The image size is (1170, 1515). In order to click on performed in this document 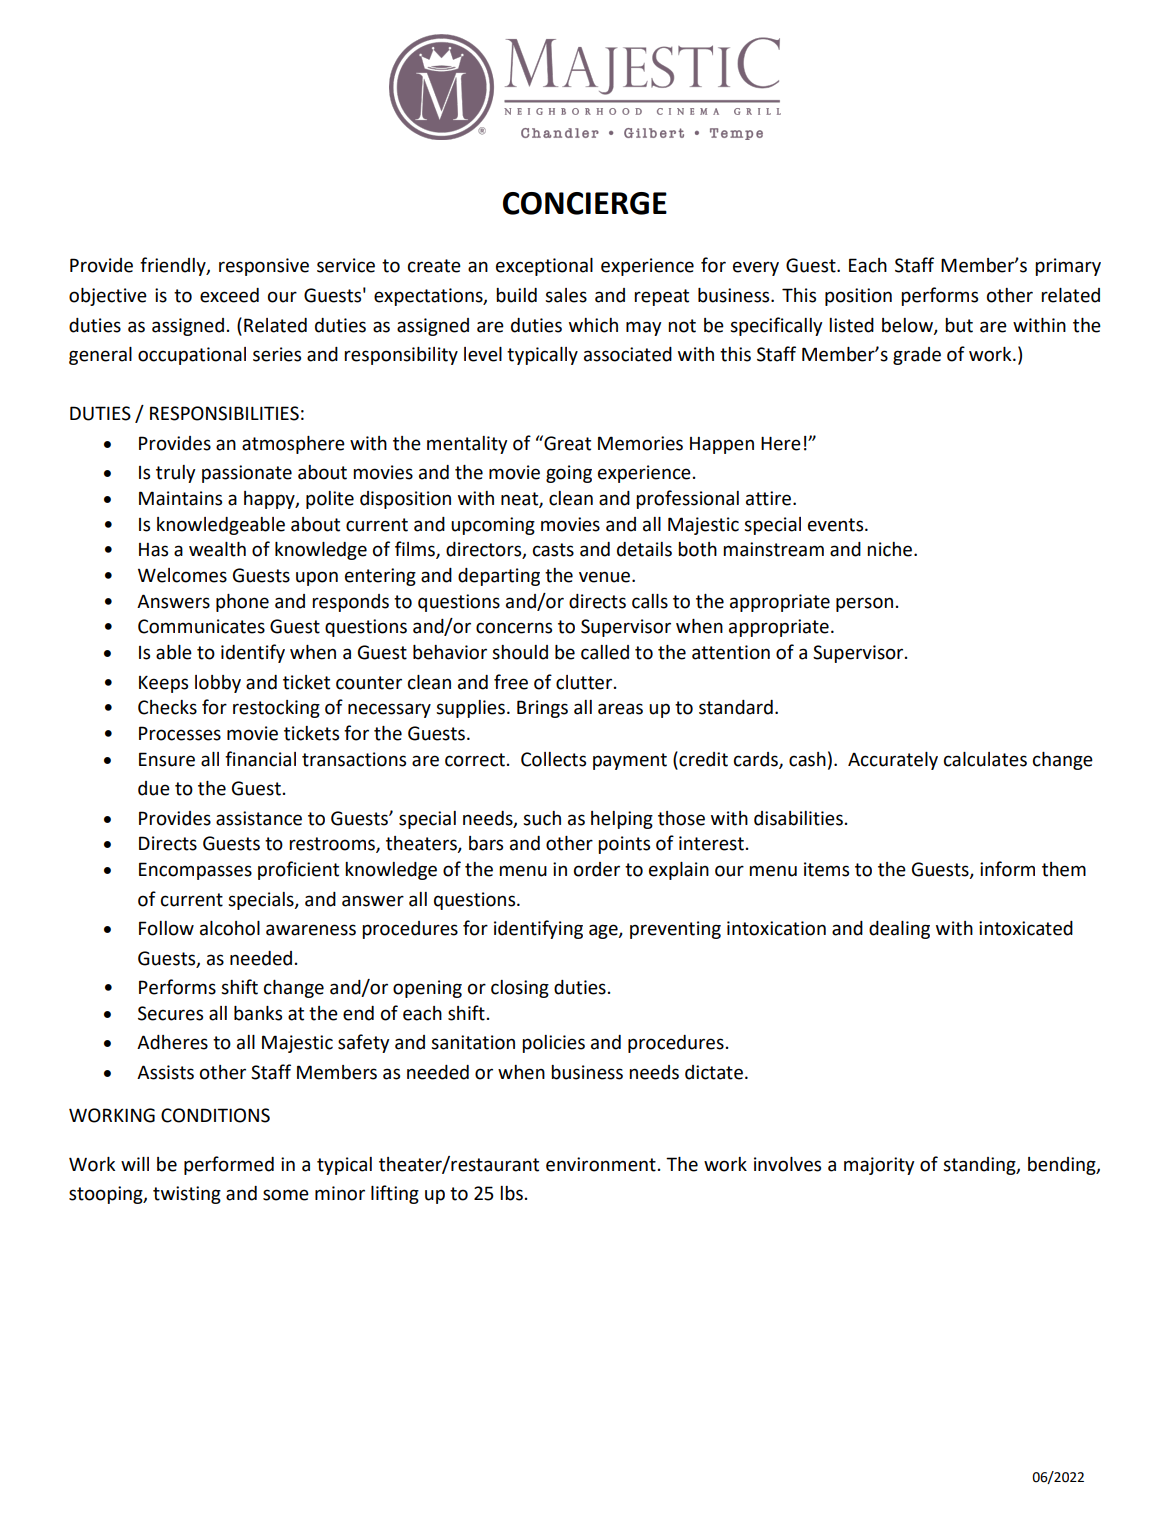, I will do `click(229, 1165)`.
